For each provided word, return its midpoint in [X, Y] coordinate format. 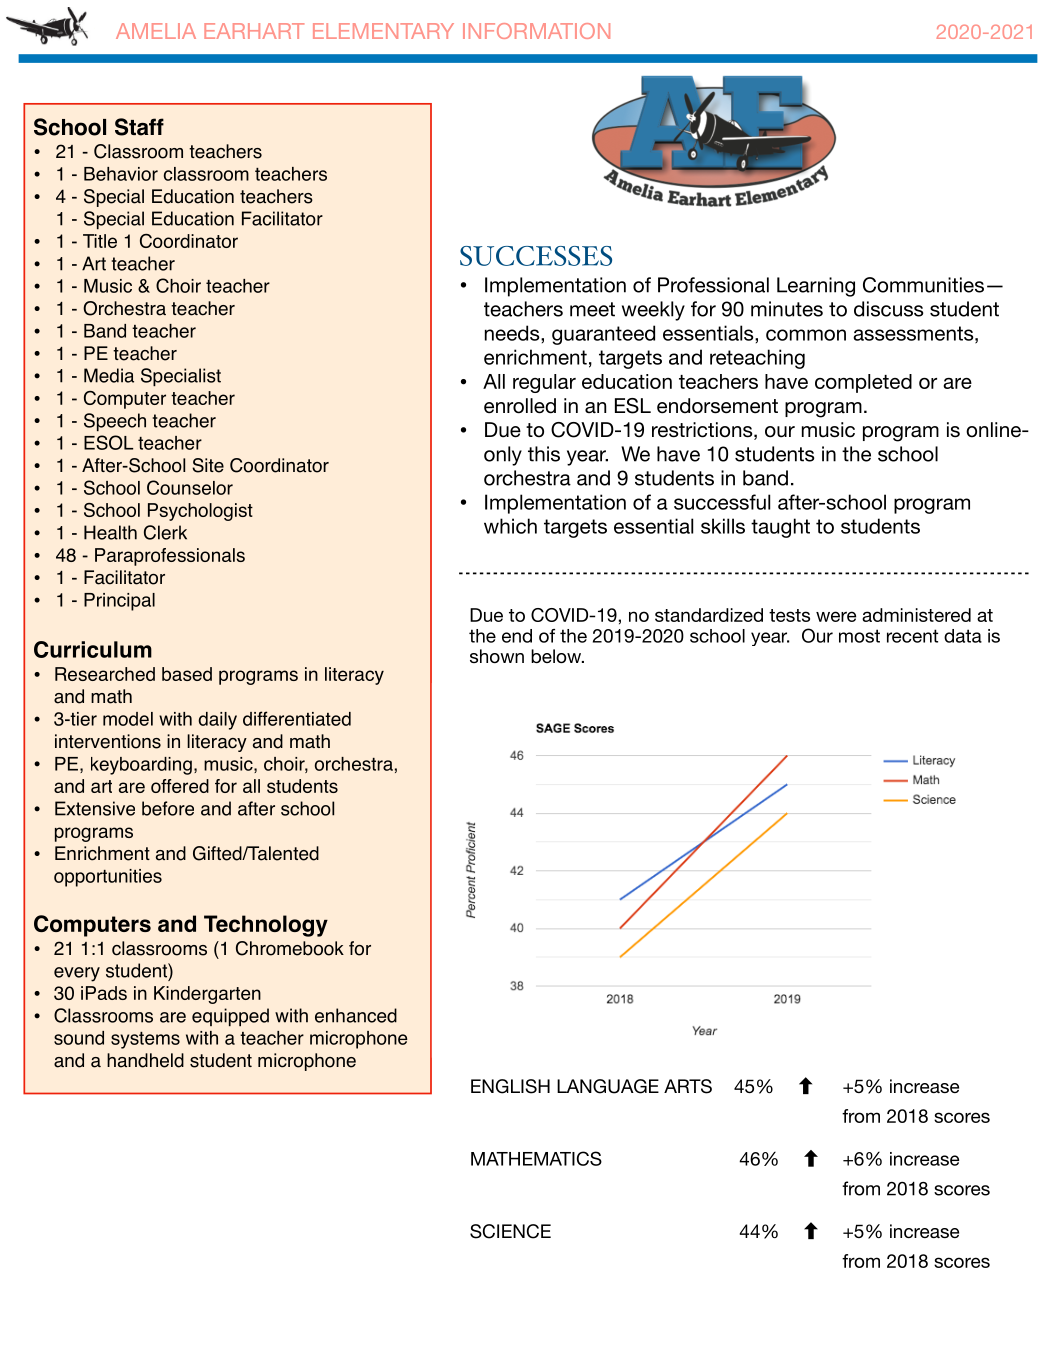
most [859, 636]
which [510, 526]
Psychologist [200, 512]
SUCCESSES [536, 256]
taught [780, 528]
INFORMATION [536, 31]
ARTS [688, 1086]
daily [217, 721]
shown [497, 656]
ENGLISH [510, 1086]
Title [100, 241]
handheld [145, 1060]
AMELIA [156, 31]
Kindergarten [207, 995]
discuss [888, 309]
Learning [816, 287]
